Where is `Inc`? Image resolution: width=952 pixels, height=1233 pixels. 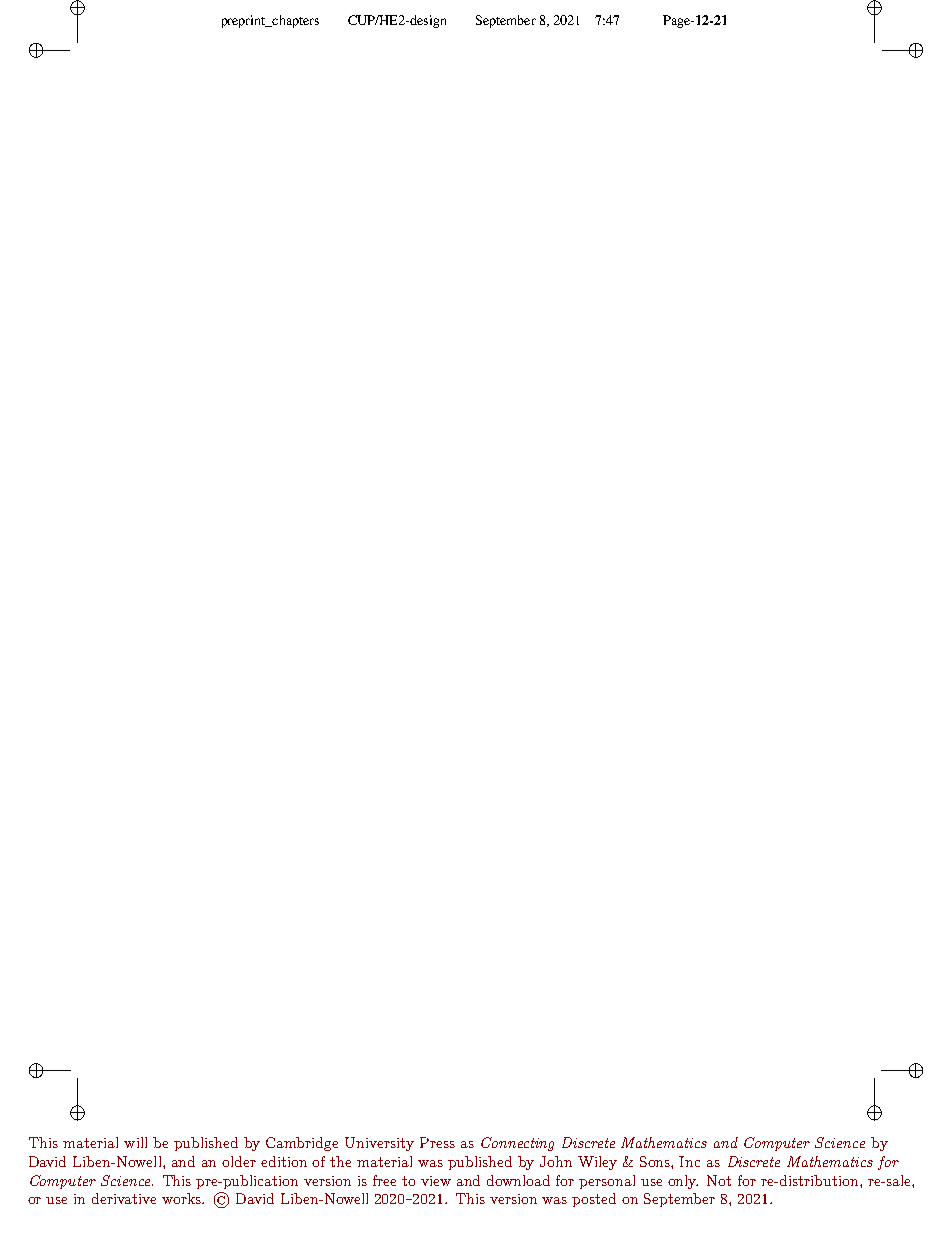
Inc is located at coordinates (689, 1161).
